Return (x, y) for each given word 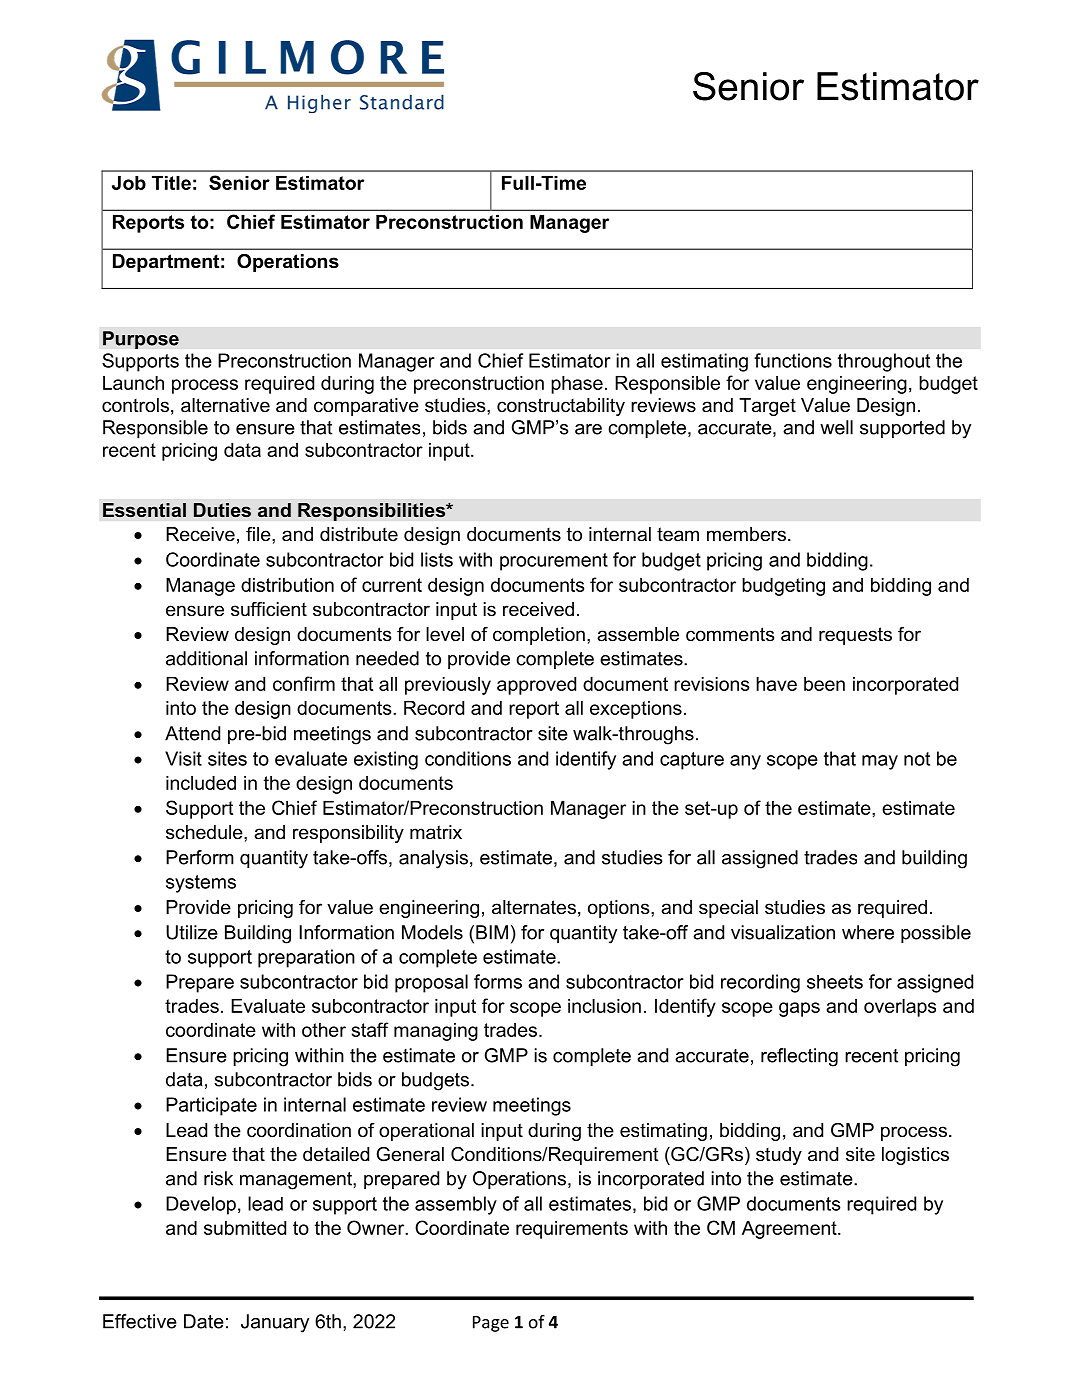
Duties (222, 510)
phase (577, 385)
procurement (554, 562)
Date (204, 1321)
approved (536, 686)
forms (498, 981)
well (836, 427)
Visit (183, 758)
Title (171, 183)
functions (793, 360)
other (324, 1030)
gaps (799, 1009)
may (880, 762)
